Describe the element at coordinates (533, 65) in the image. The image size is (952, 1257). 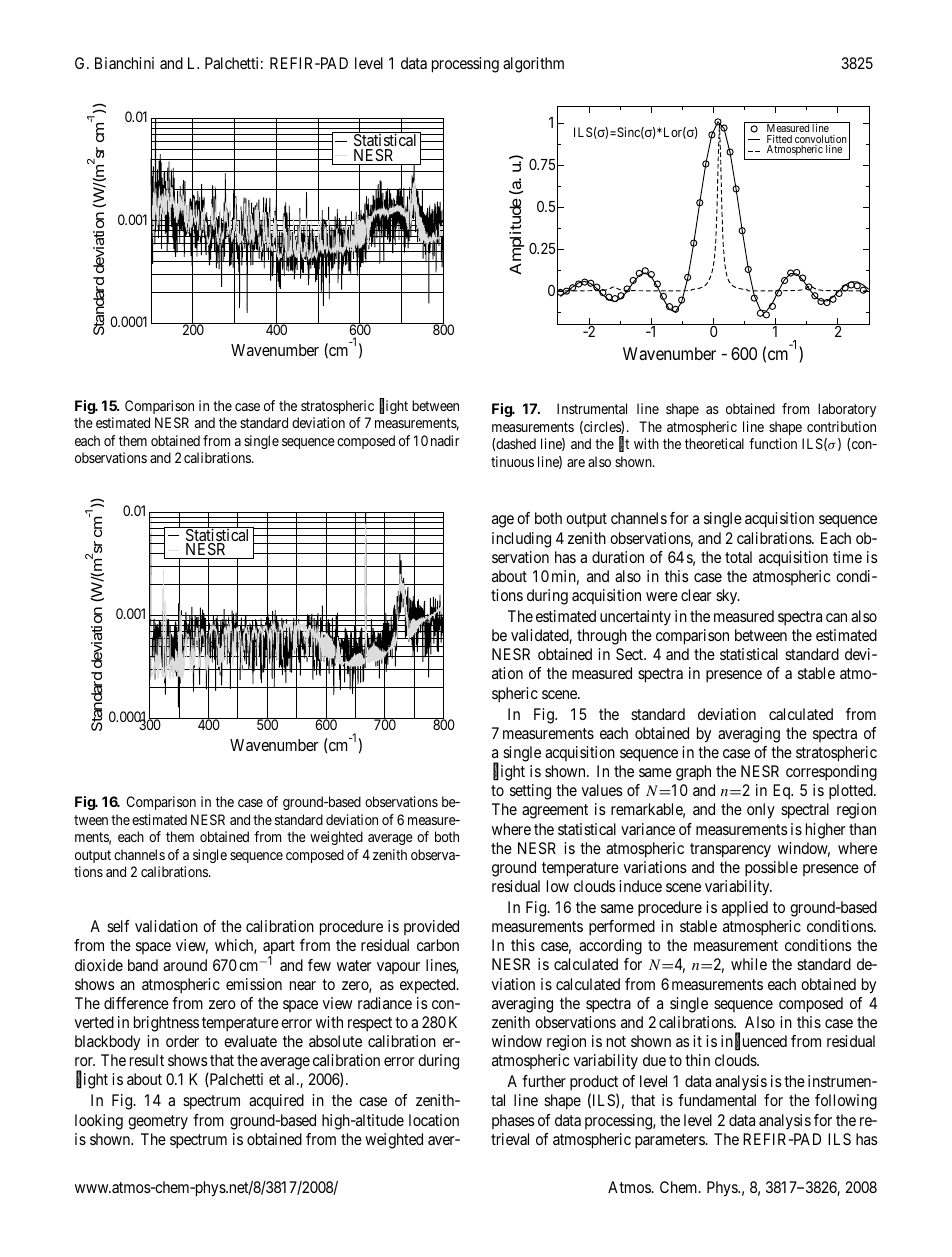
I see `algorithm` at that location.
